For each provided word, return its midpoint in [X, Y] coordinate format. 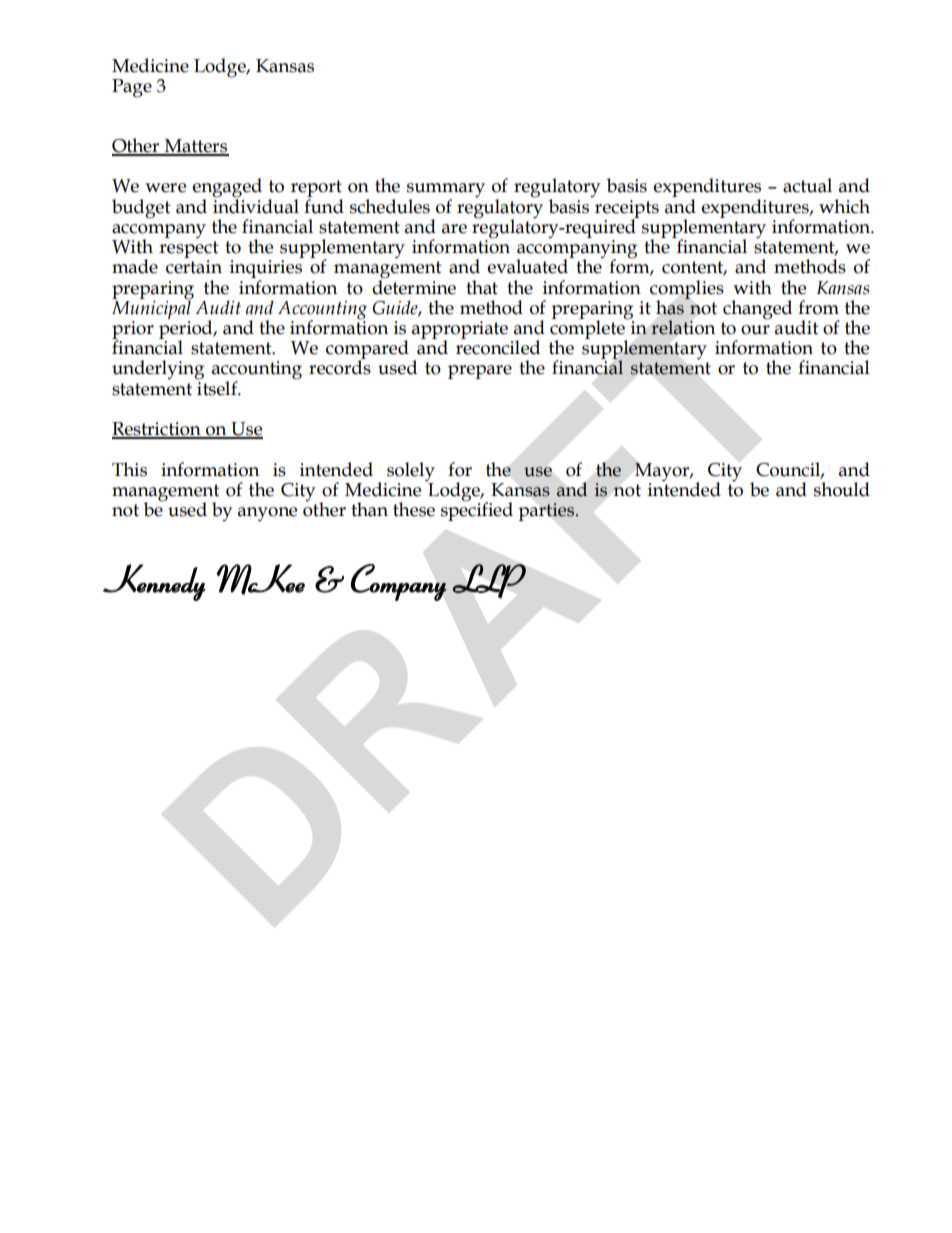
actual [807, 185]
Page [132, 88]
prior [133, 331]
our [755, 330]
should [842, 489]
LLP [489, 581]
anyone [267, 514]
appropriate [460, 331]
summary [446, 191]
